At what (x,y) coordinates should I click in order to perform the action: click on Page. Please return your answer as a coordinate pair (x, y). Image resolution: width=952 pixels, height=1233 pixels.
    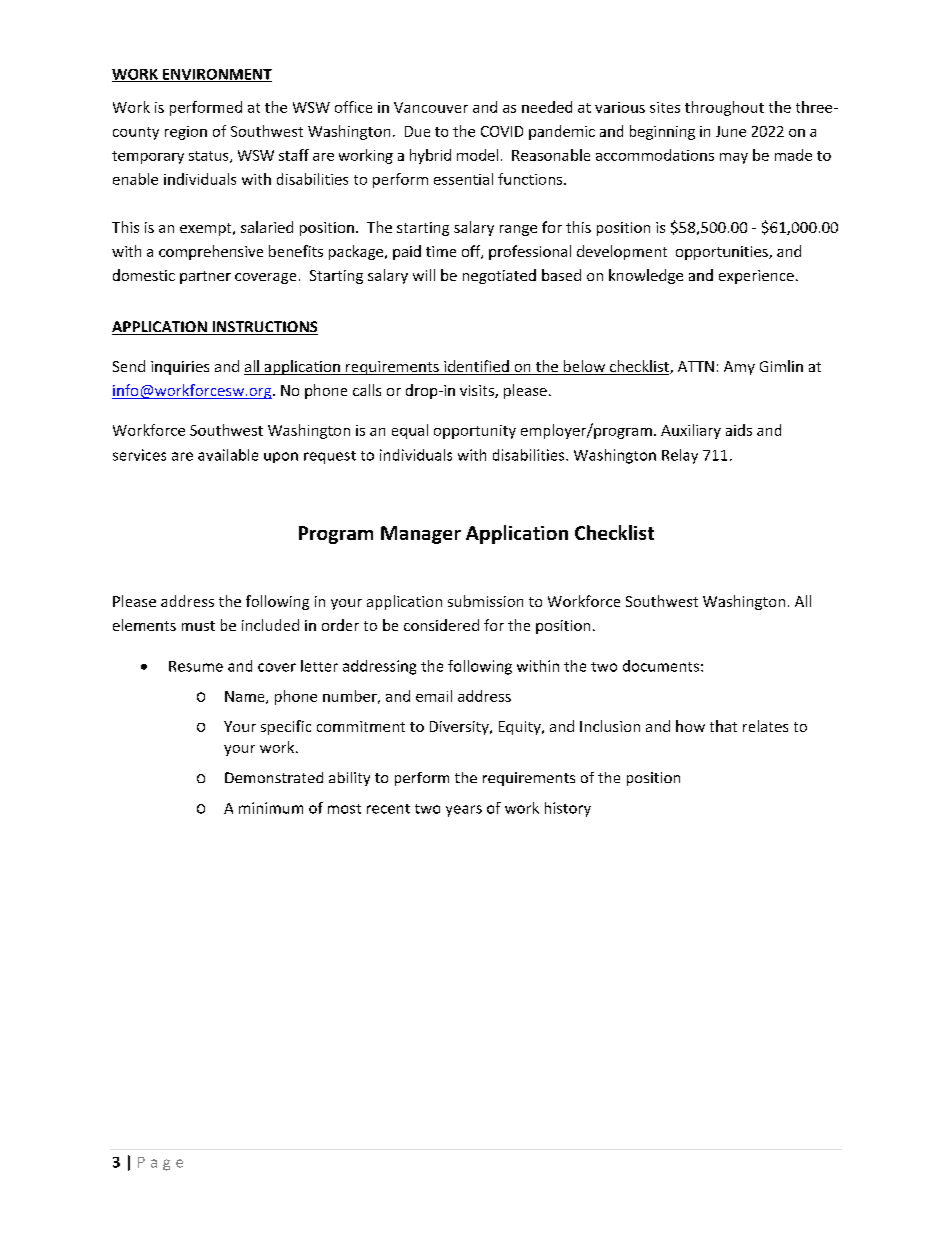
    Looking at the image, I should click on (160, 1164).
